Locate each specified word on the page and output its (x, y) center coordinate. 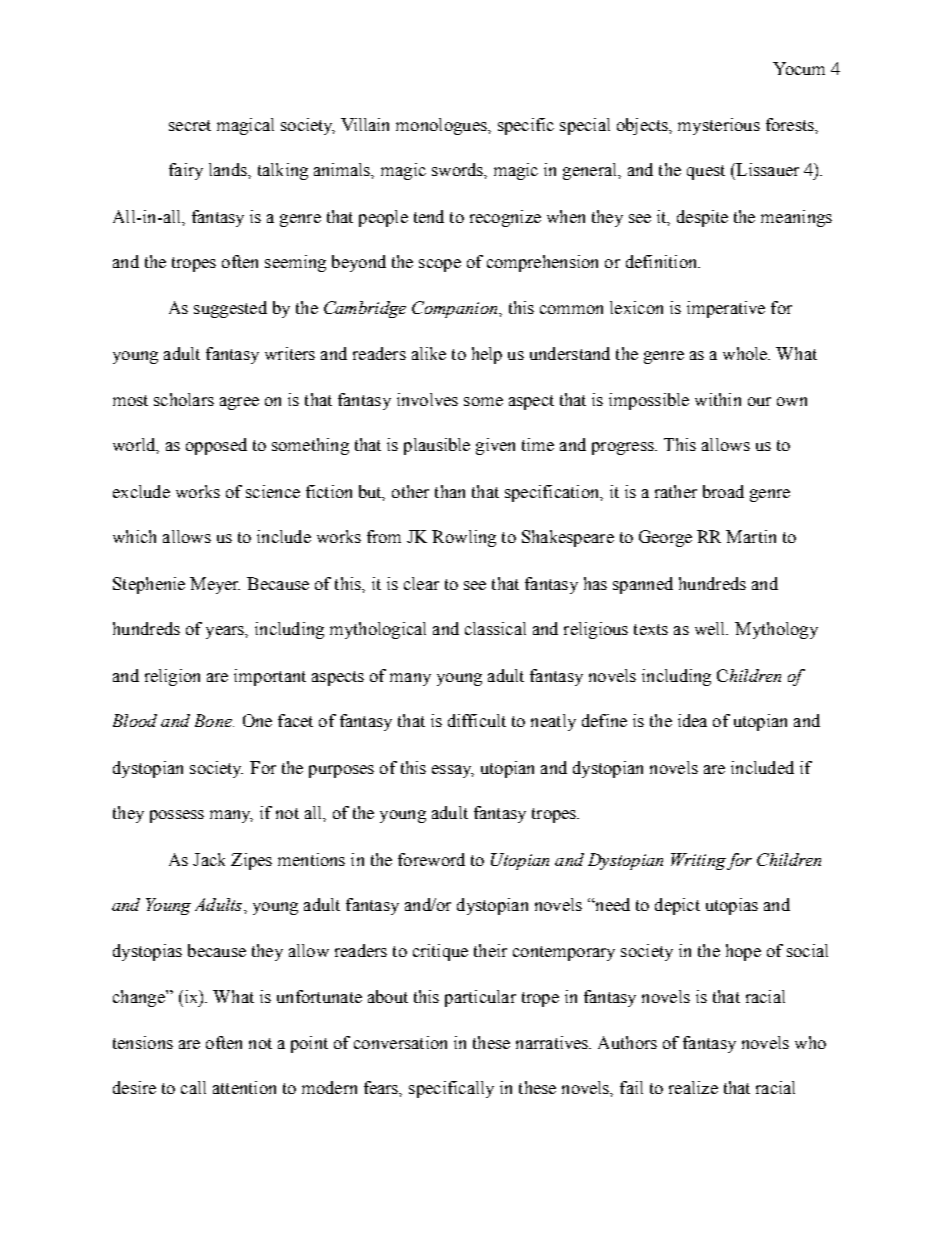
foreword (431, 859)
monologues (442, 126)
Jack (209, 859)
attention (244, 1087)
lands (229, 169)
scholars (184, 399)
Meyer (215, 585)
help (487, 355)
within (718, 399)
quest (706, 172)
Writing (698, 861)
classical (495, 628)
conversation (400, 1042)
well (711, 628)
